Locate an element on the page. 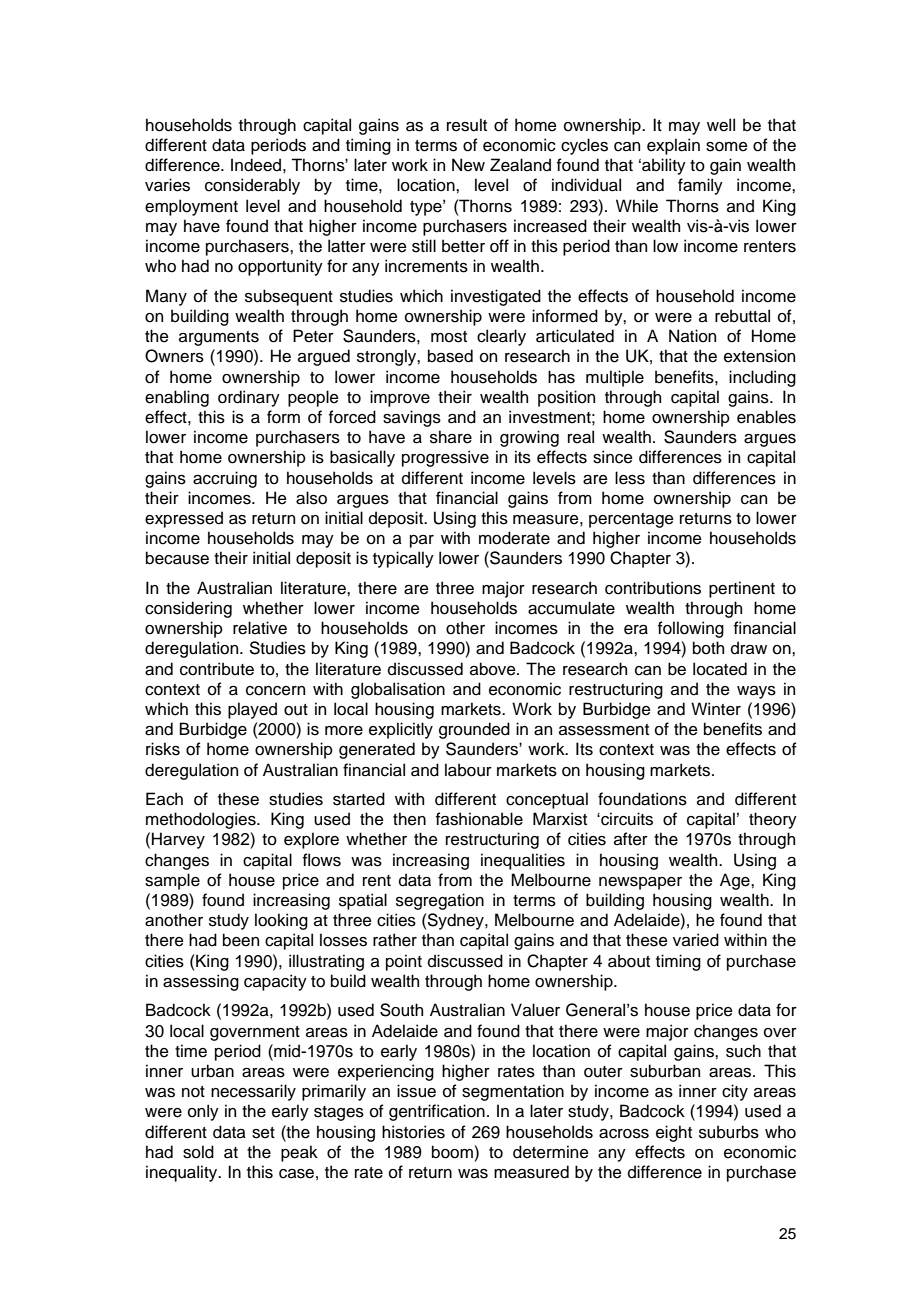  par is located at coordinates (422, 541).
